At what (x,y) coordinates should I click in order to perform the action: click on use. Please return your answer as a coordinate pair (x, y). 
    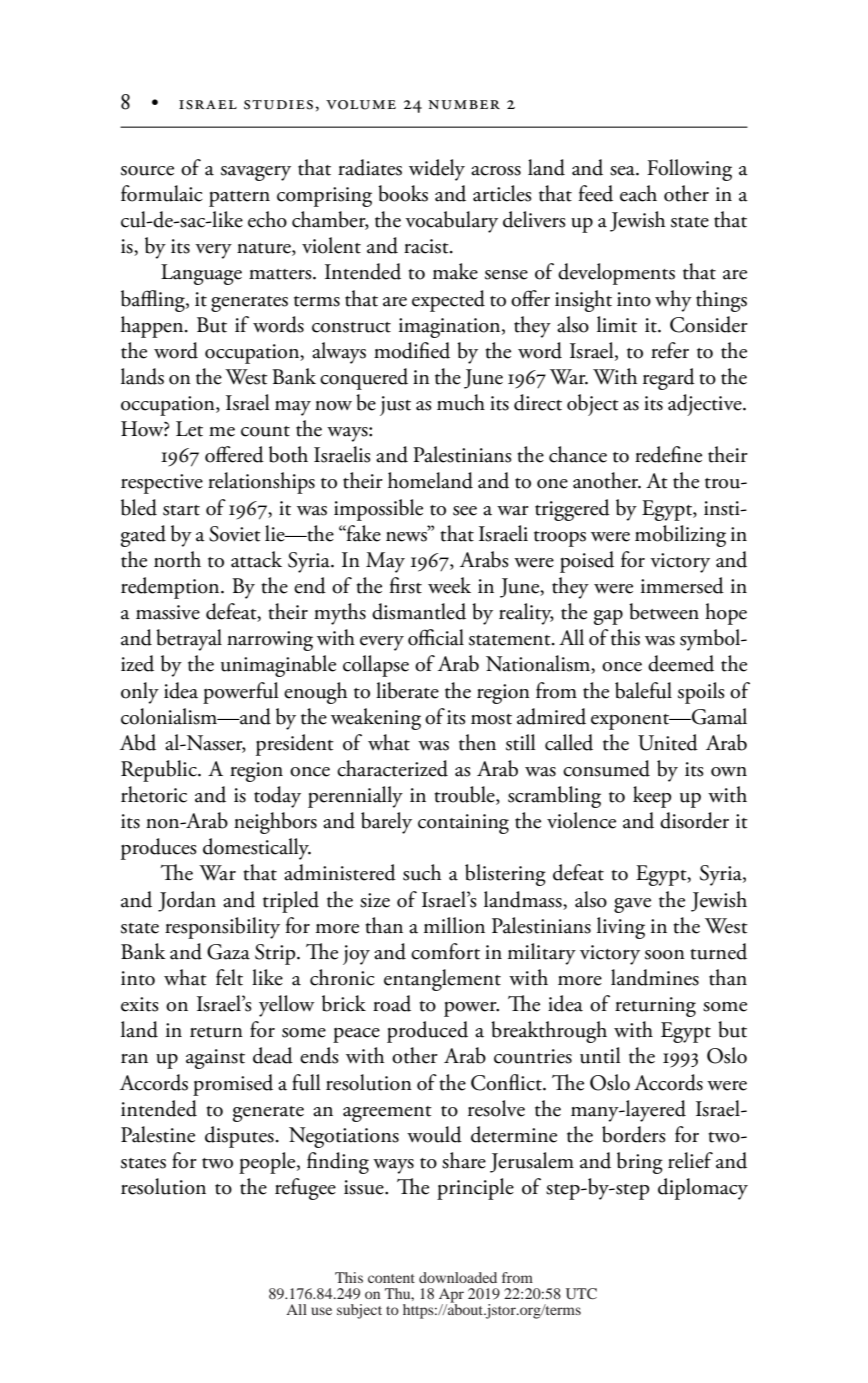
    Looking at the image, I should click on (321, 1311).
